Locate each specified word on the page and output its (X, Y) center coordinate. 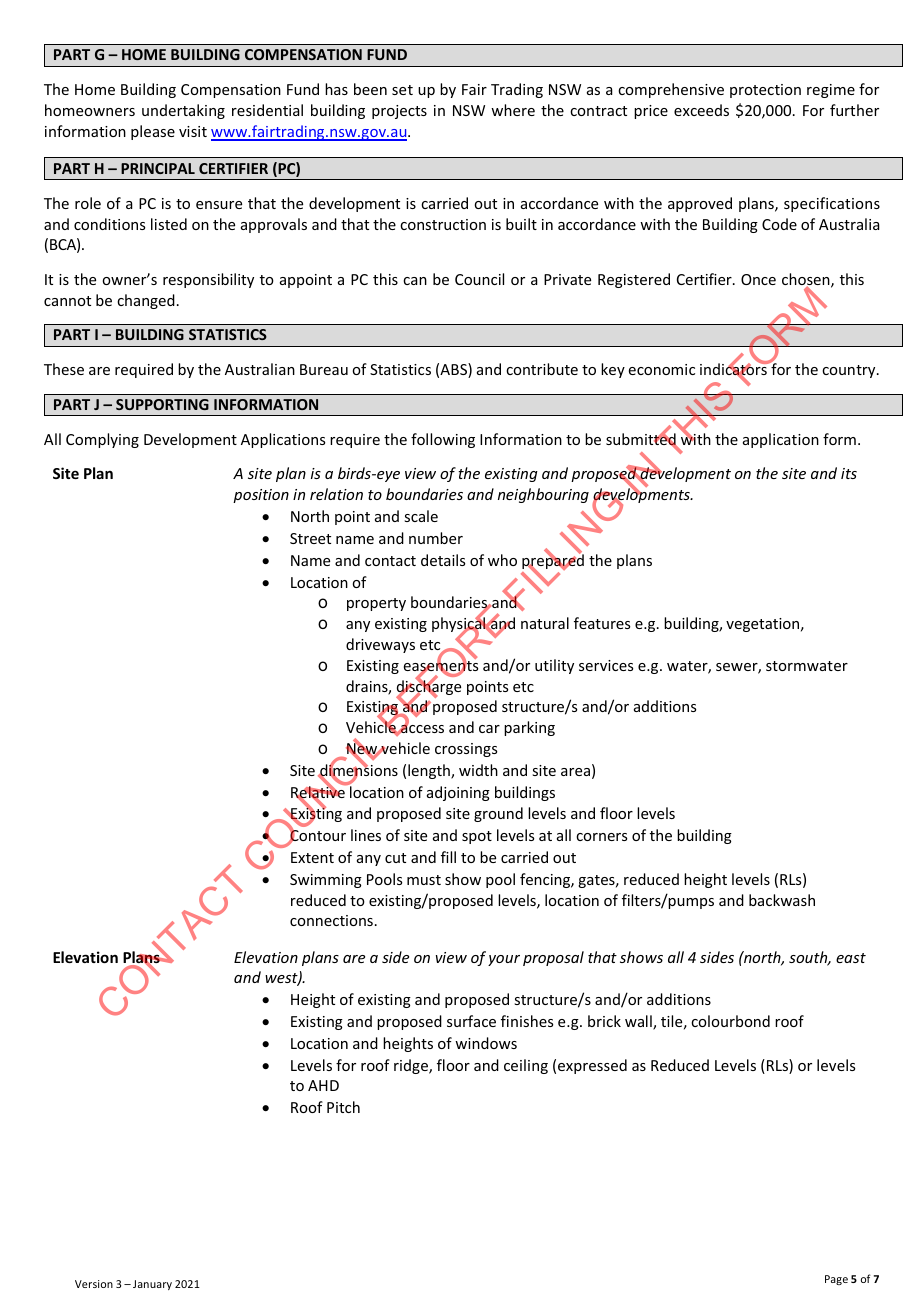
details (443, 560)
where (513, 110)
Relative (319, 792)
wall (639, 1022)
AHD (323, 1085)
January (152, 1285)
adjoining (458, 793)
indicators (734, 370)
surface (471, 1021)
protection (765, 91)
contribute (542, 369)
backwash (782, 900)
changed (146, 301)
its (849, 473)
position (261, 496)
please (153, 132)
